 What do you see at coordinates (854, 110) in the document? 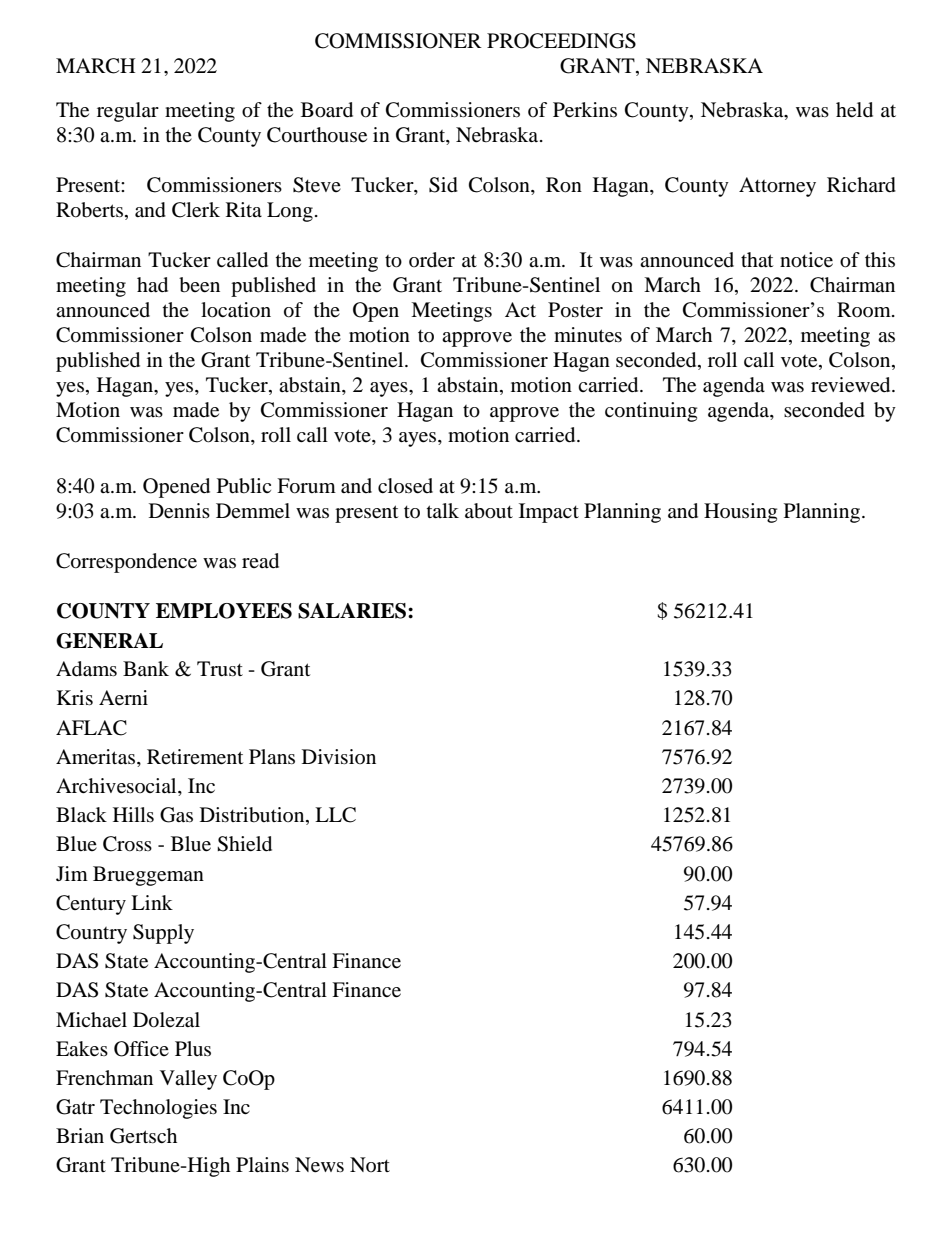
I see `held` at bounding box center [854, 110].
